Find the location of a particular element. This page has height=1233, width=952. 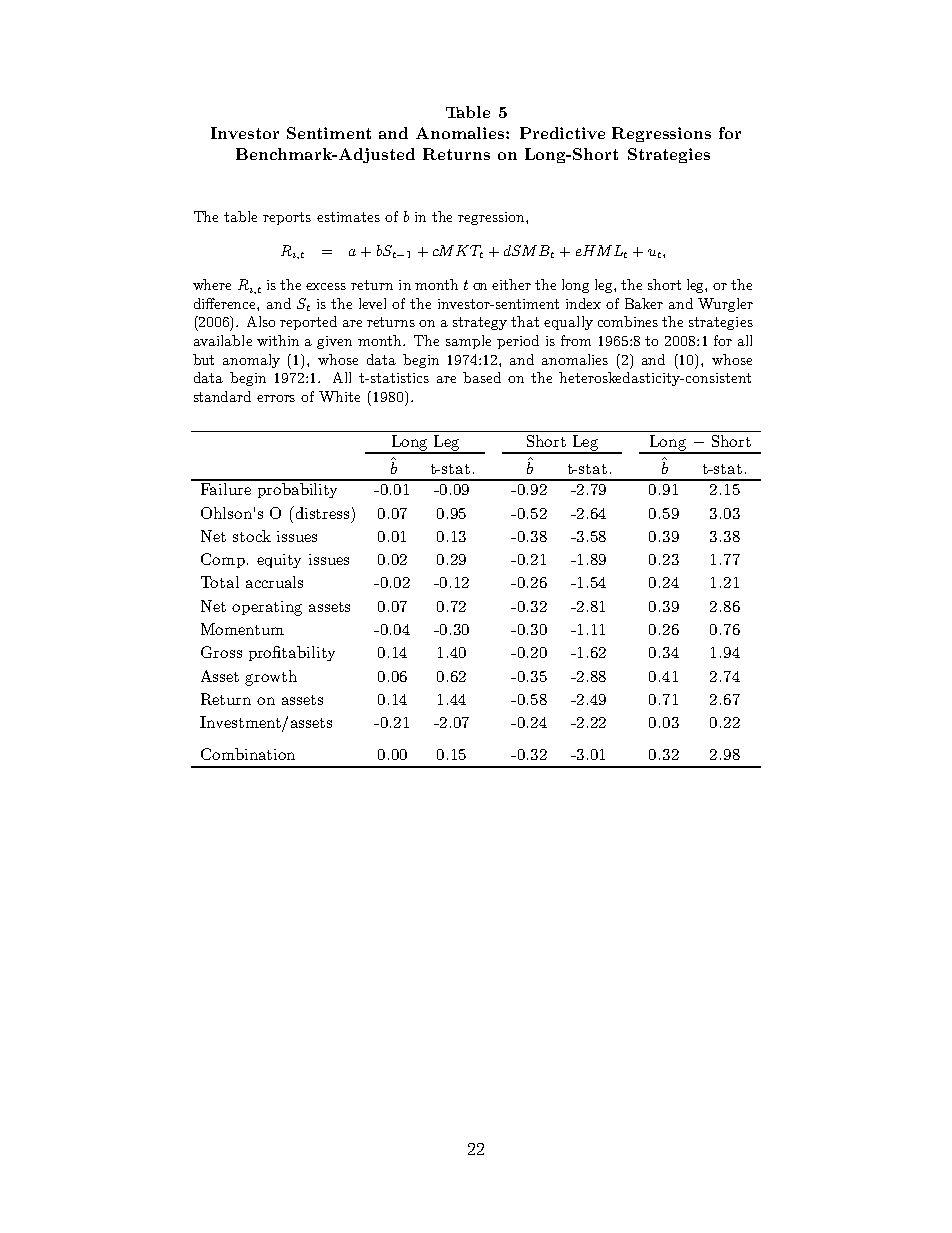

reports is located at coordinates (287, 218).
